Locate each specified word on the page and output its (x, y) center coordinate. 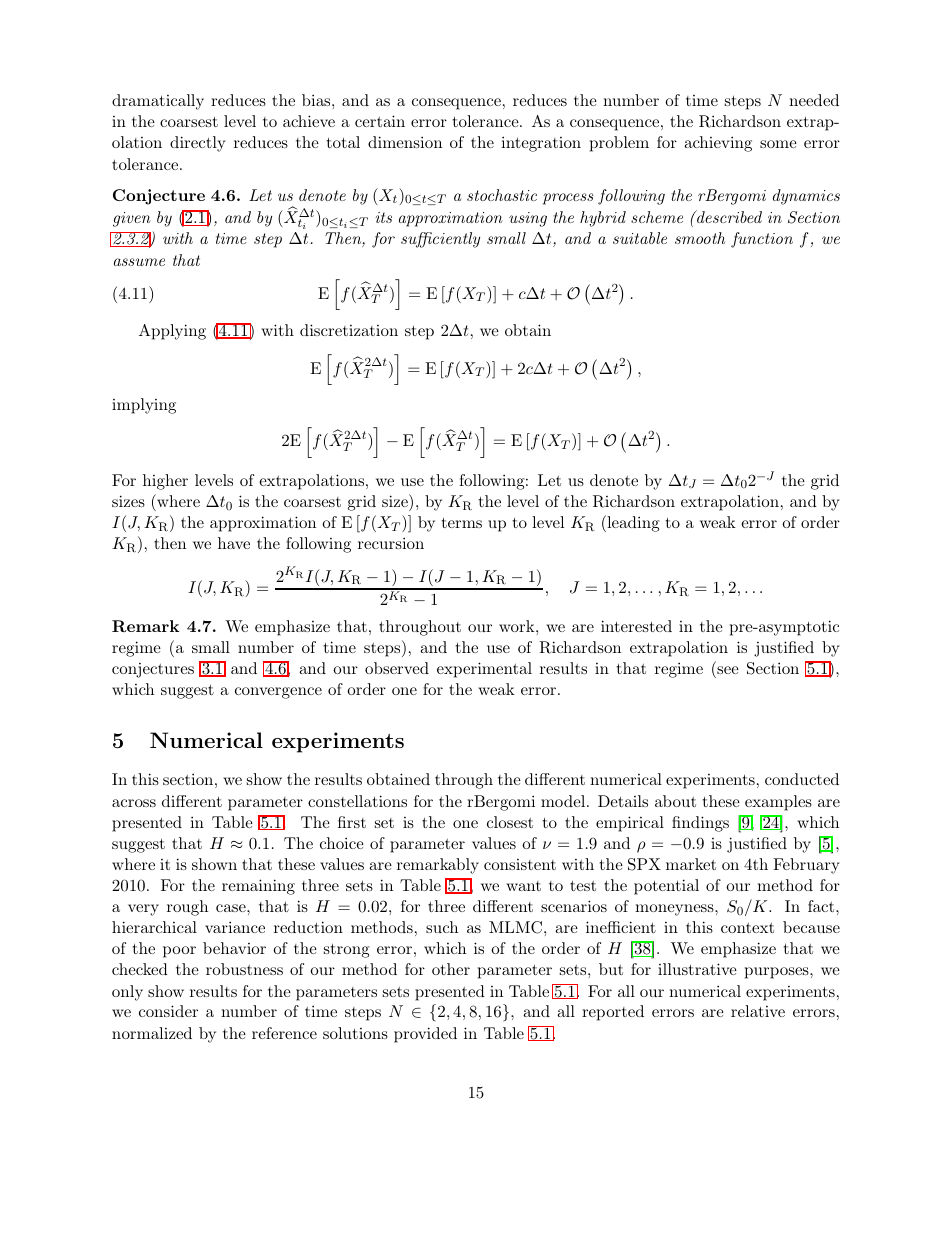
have (234, 543)
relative (758, 1011)
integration (541, 144)
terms (462, 522)
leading (632, 523)
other (451, 969)
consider (168, 1011)
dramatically (158, 102)
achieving (718, 144)
